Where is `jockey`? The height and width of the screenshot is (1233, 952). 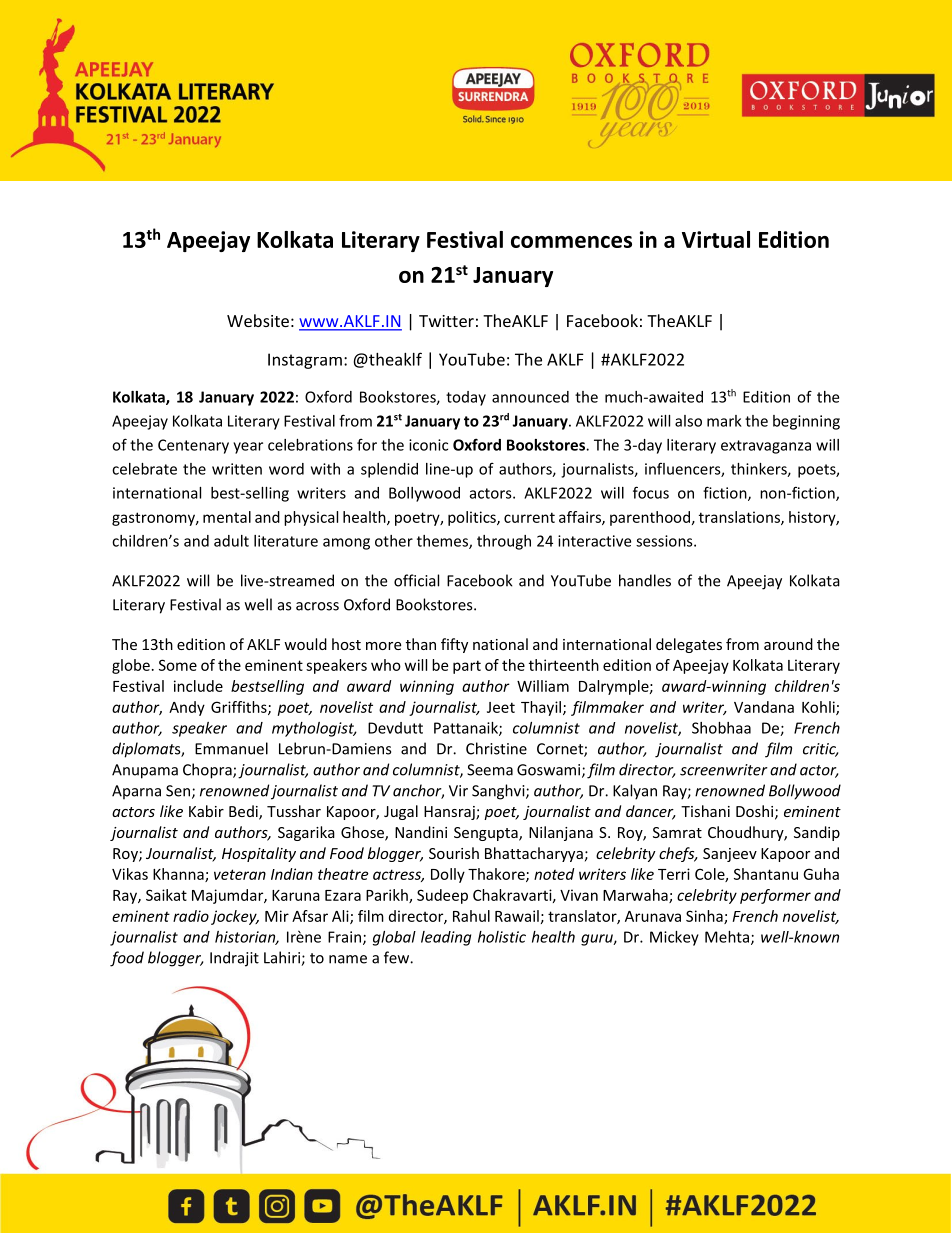 jockey is located at coordinates (235, 917).
